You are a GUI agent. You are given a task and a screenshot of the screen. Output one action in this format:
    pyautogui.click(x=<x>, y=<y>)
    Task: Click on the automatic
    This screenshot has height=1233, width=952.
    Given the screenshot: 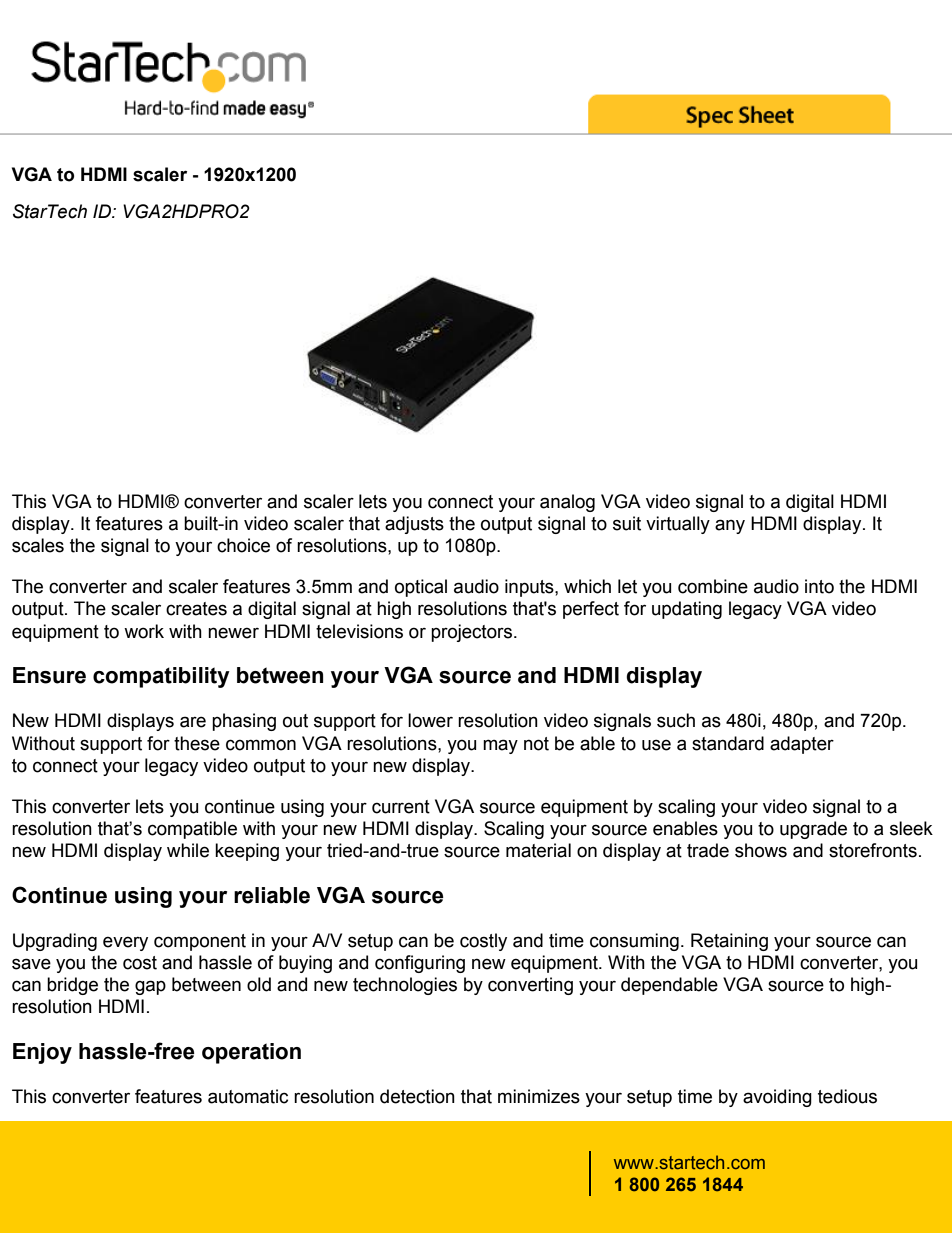 What is the action you would take?
    pyautogui.click(x=248, y=1096)
